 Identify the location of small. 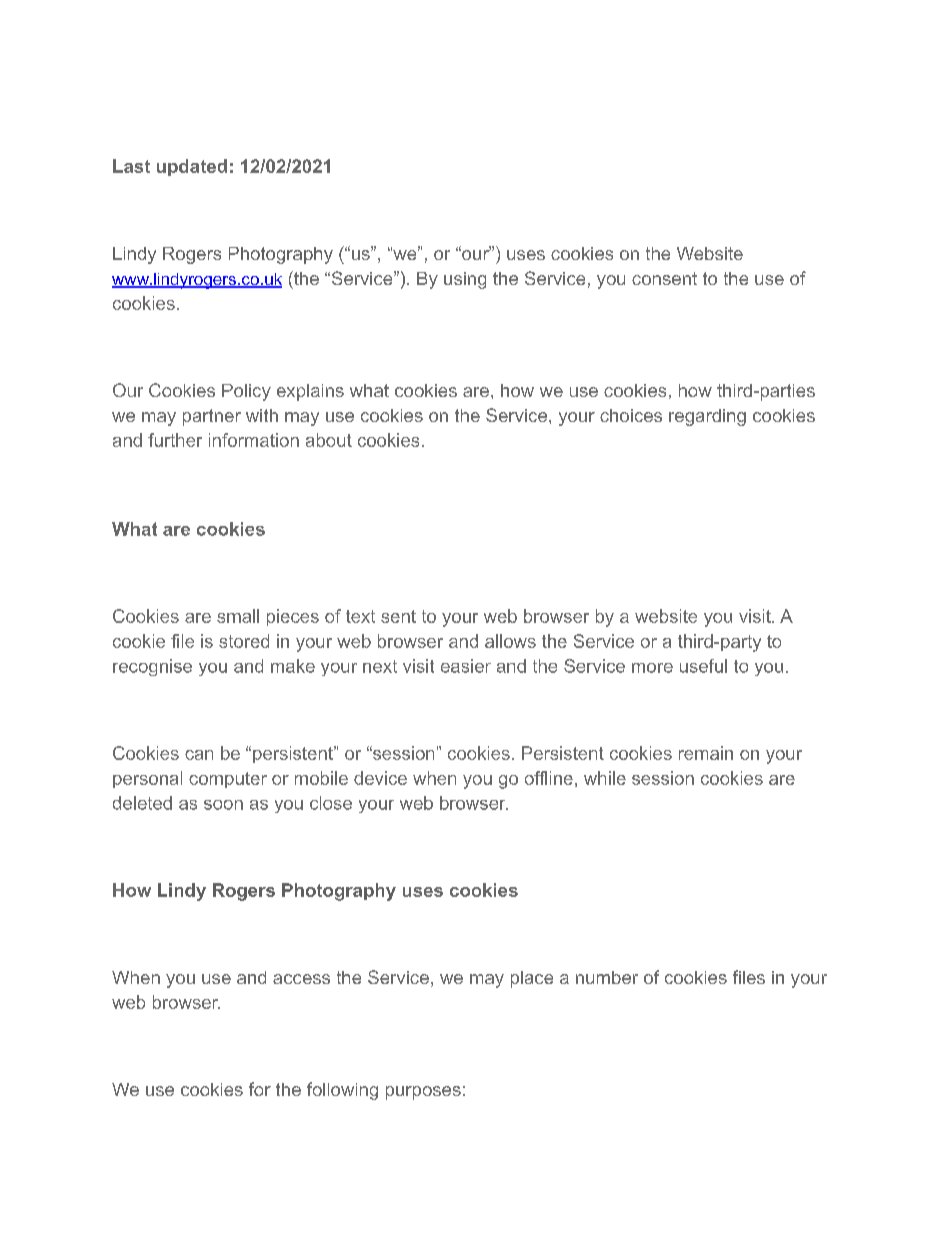
(238, 616).
